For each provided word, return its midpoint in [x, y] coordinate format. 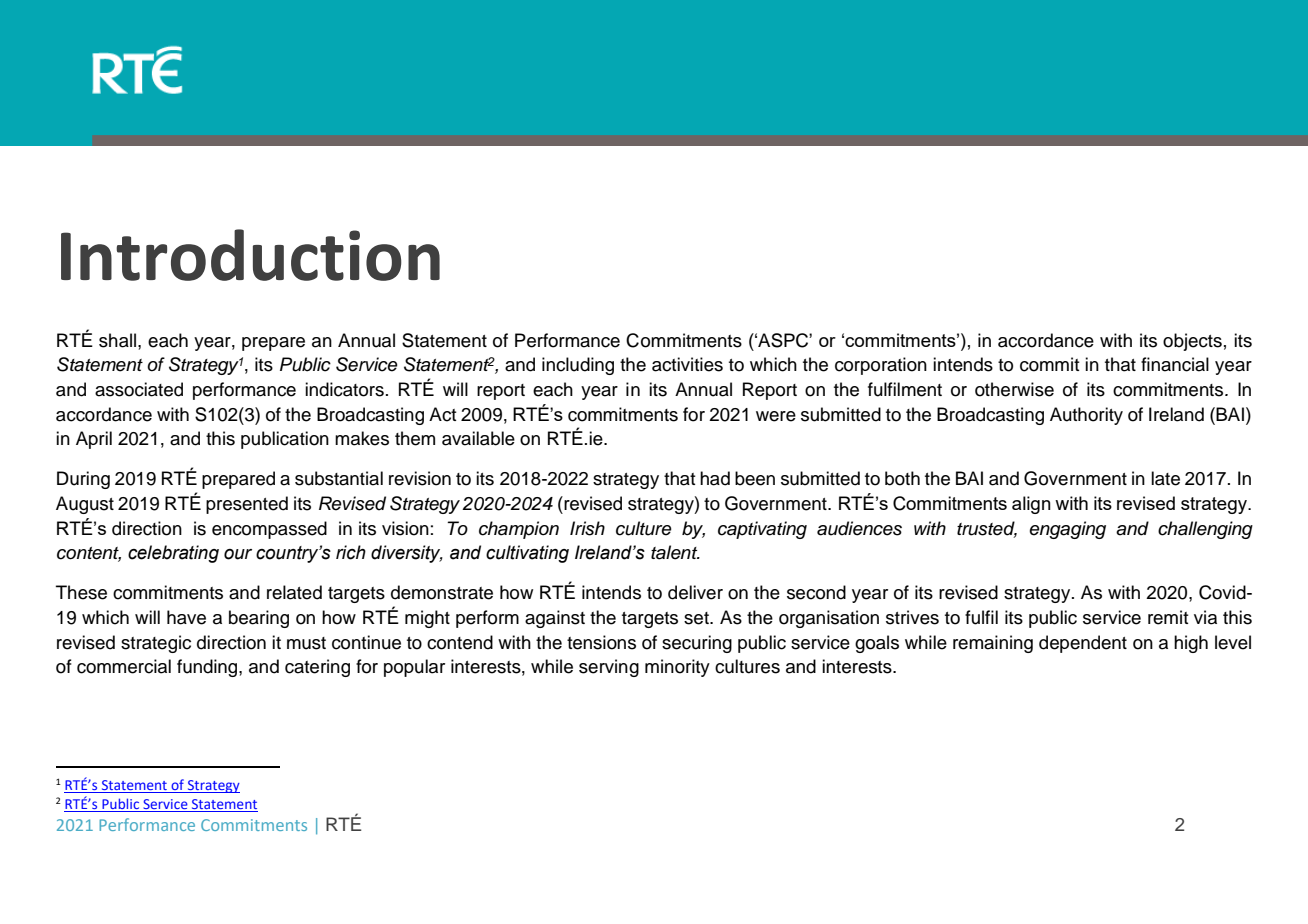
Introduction [250, 255]
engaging [1067, 530]
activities [687, 364]
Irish [587, 528]
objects [1192, 342]
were [776, 416]
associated [139, 389]
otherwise [1014, 389]
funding [208, 668]
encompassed [269, 530]
